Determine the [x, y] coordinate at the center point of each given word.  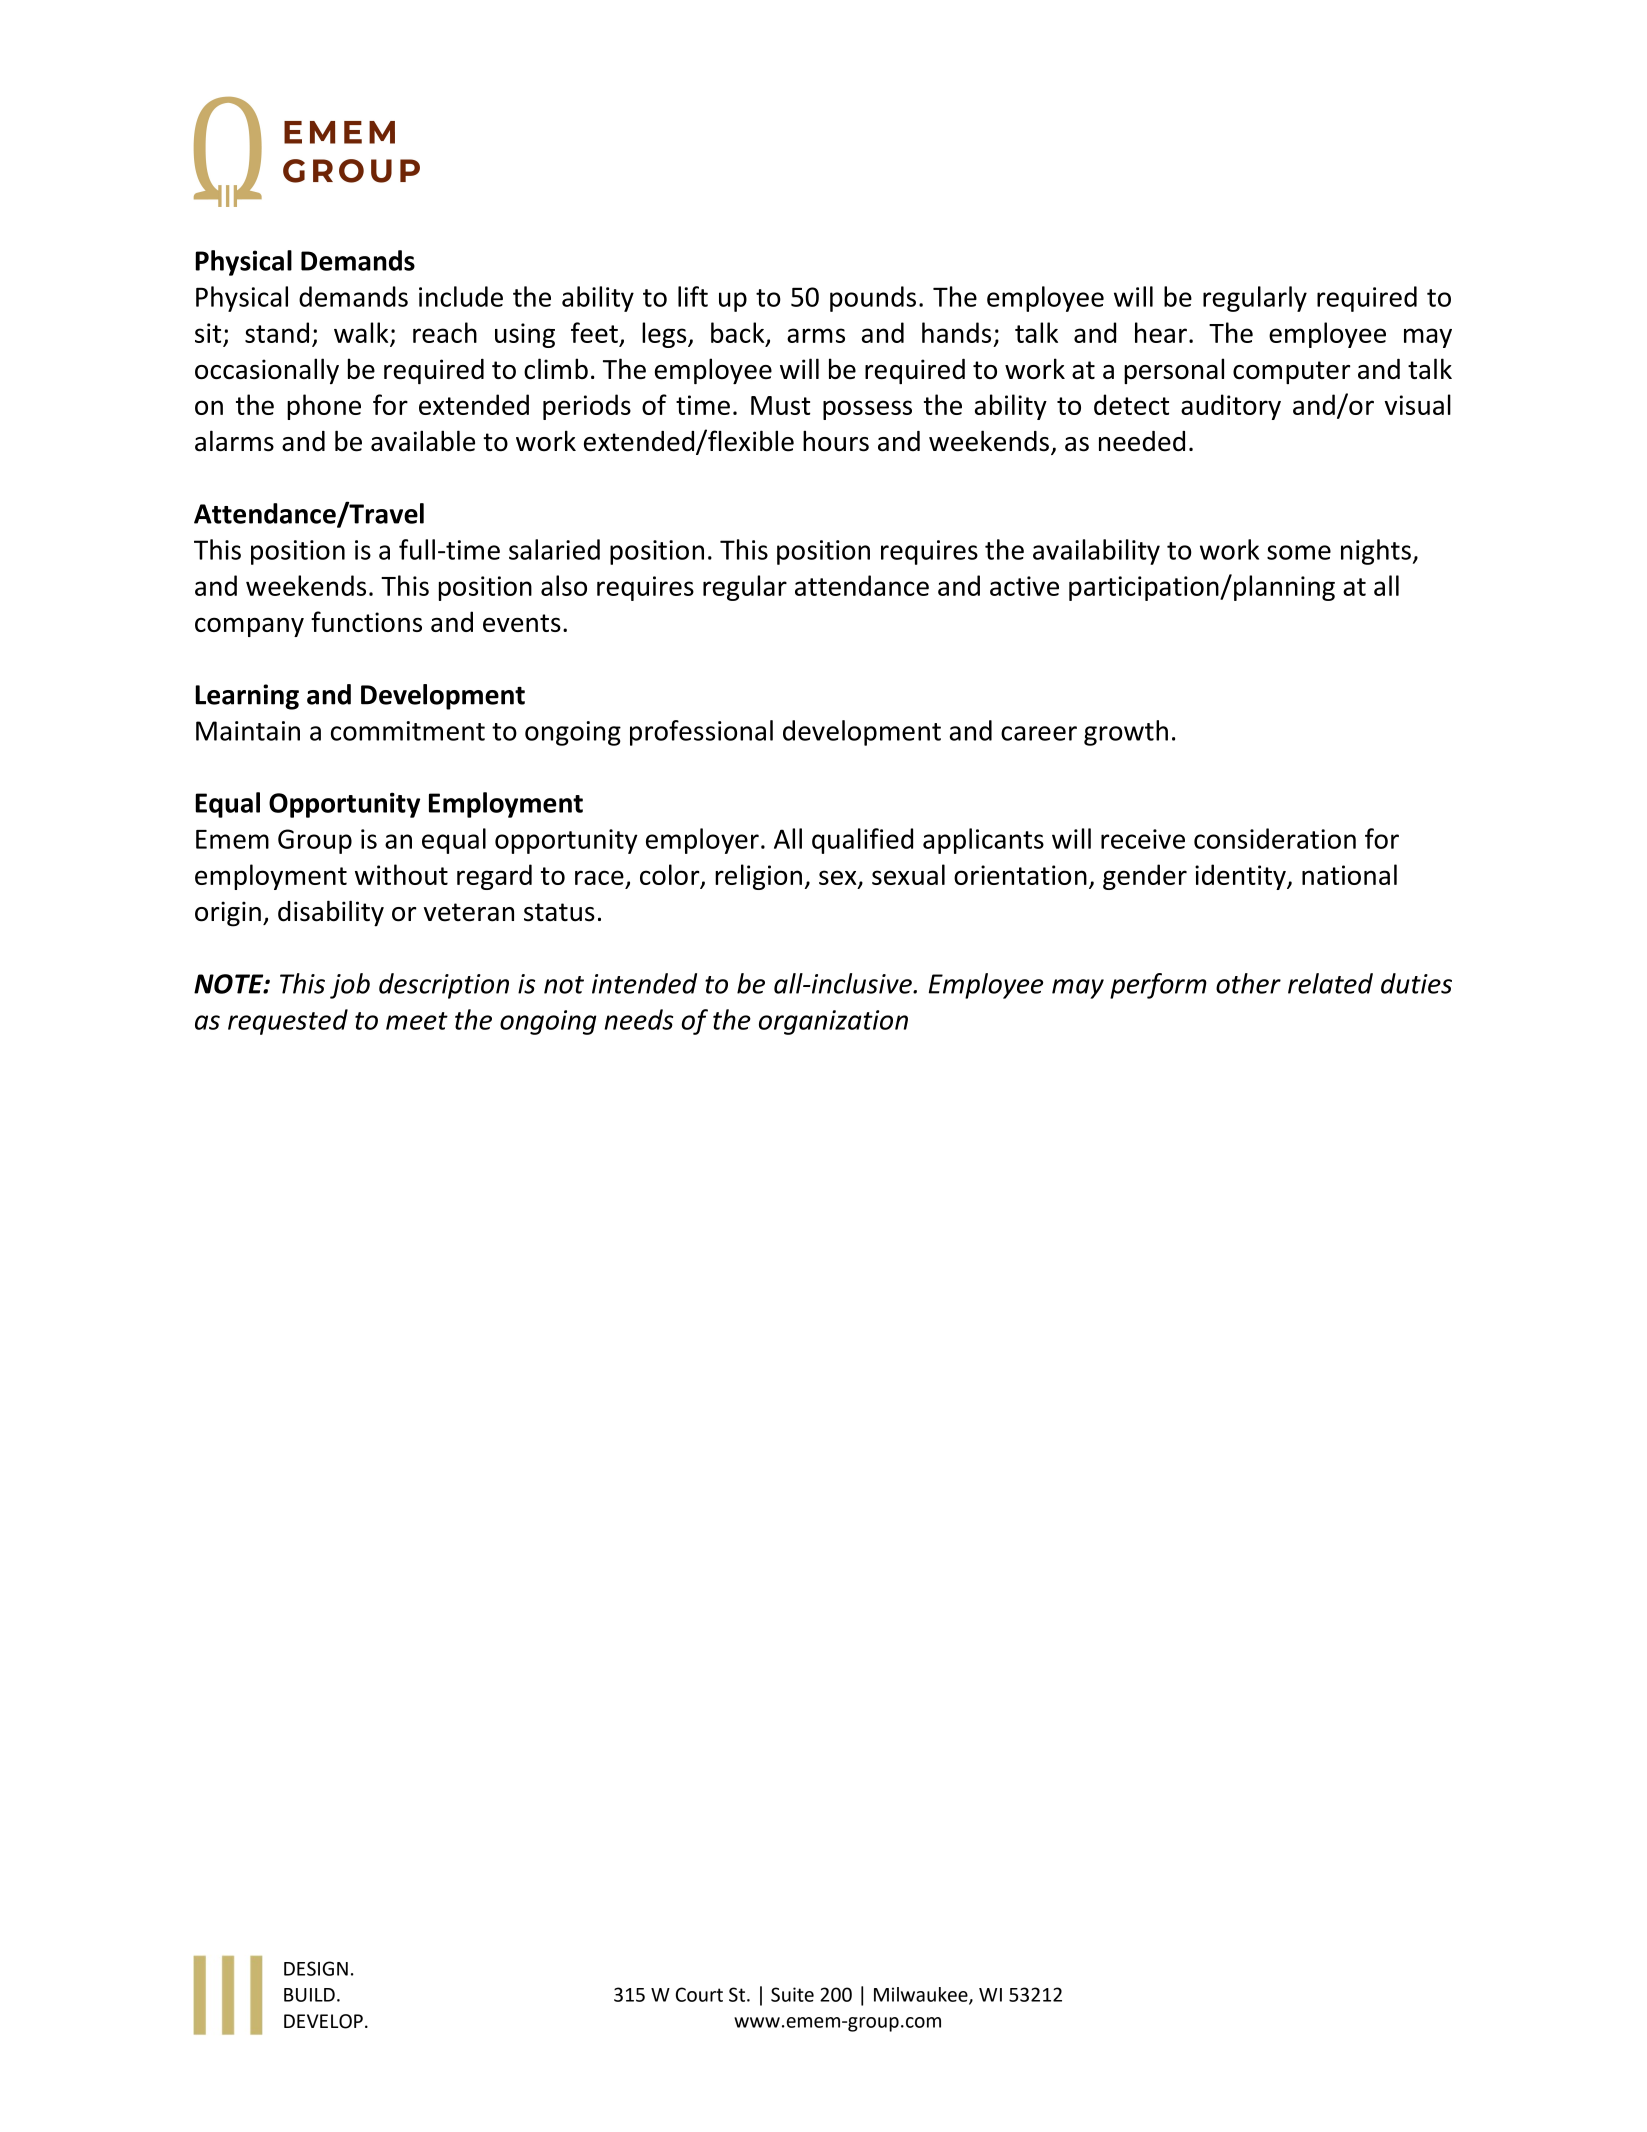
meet [417, 1021]
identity [1241, 877]
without [401, 874]
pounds [873, 299]
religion [758, 877]
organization [833, 1022]
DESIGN [316, 1968]
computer [1291, 372]
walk [361, 332]
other [1248, 983]
